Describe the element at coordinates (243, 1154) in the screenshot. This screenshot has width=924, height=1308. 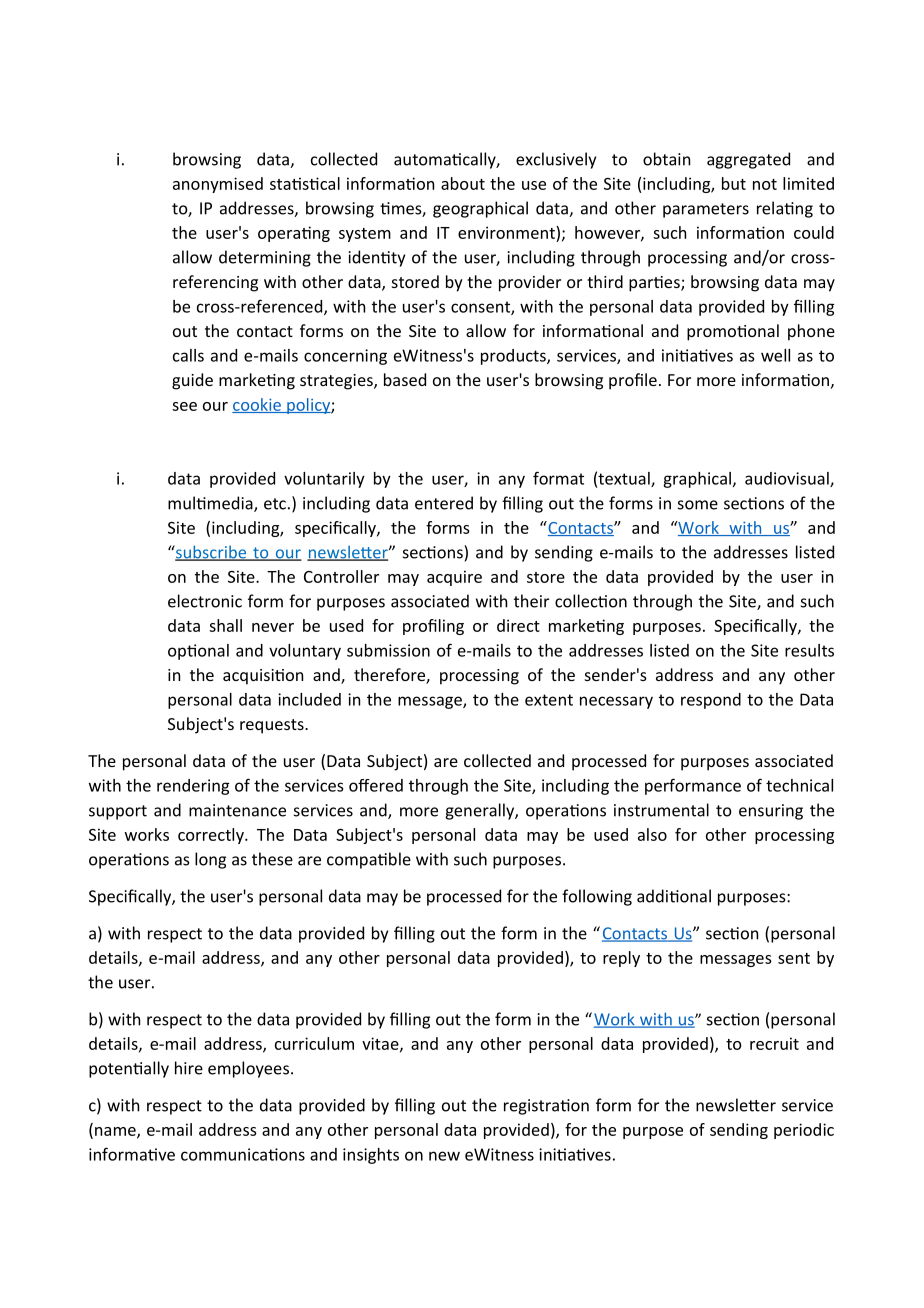
I see `communications` at that location.
